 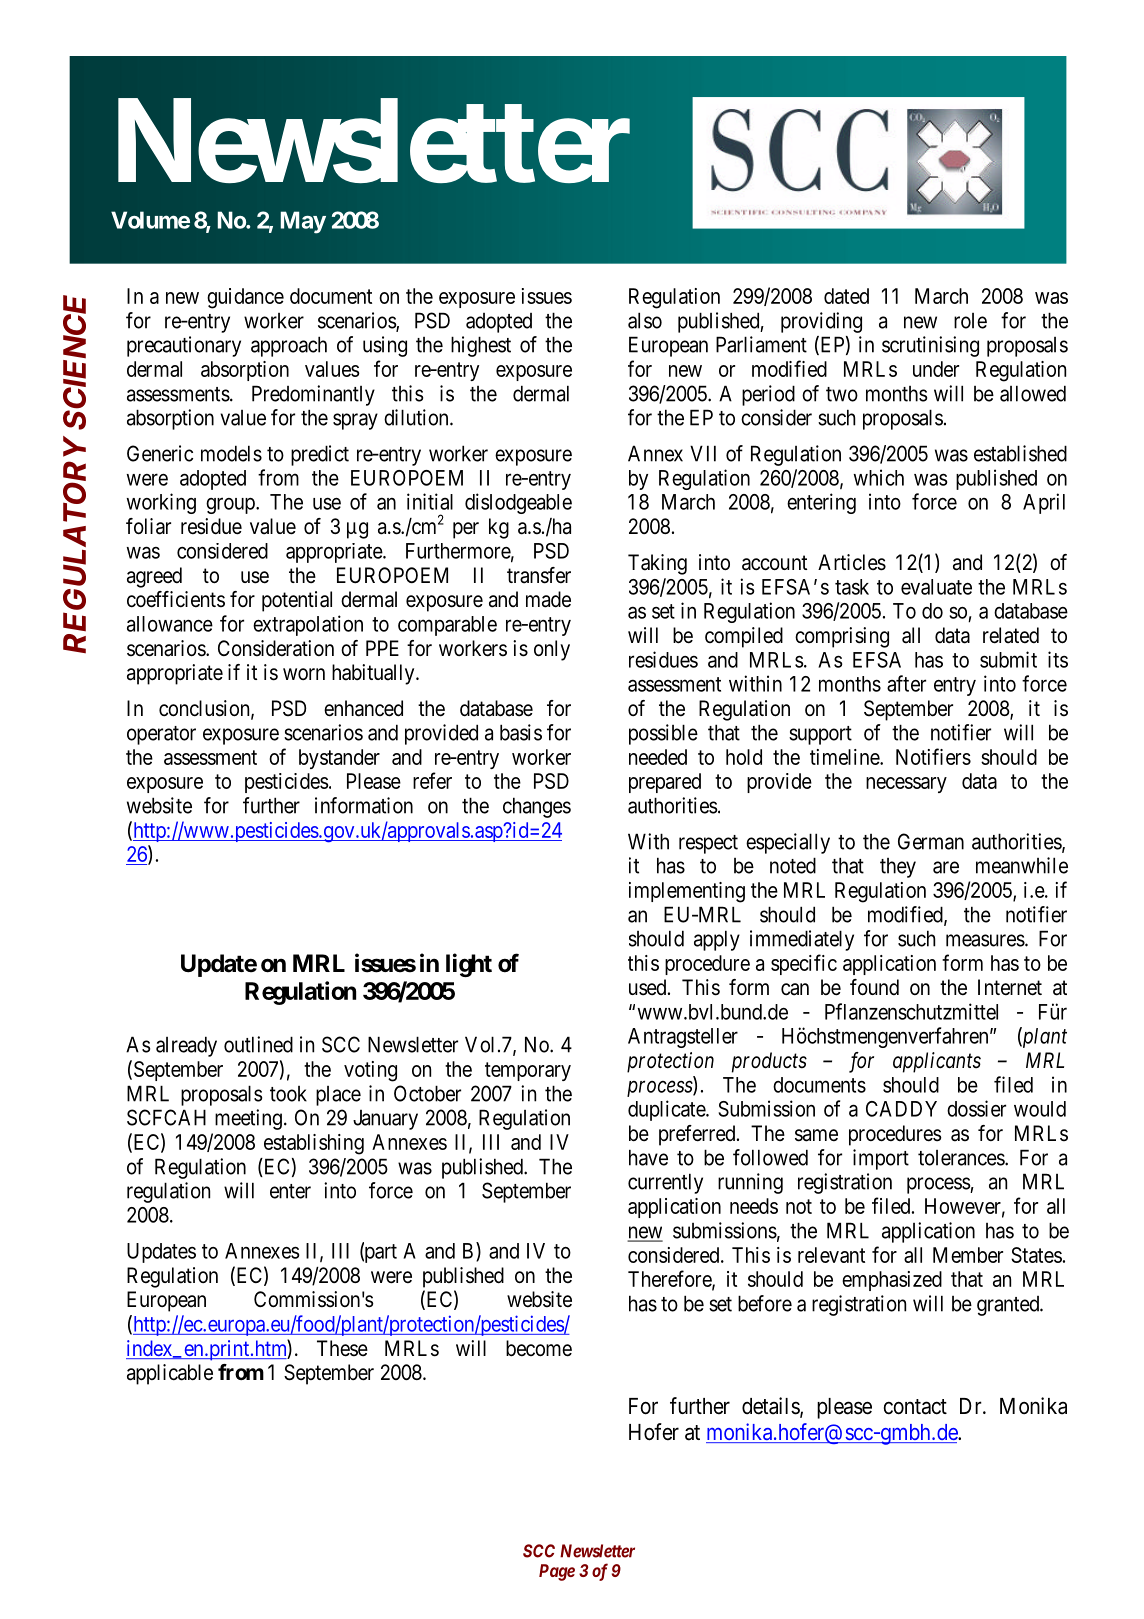 I want to click on duplicate, so click(x=667, y=1110).
